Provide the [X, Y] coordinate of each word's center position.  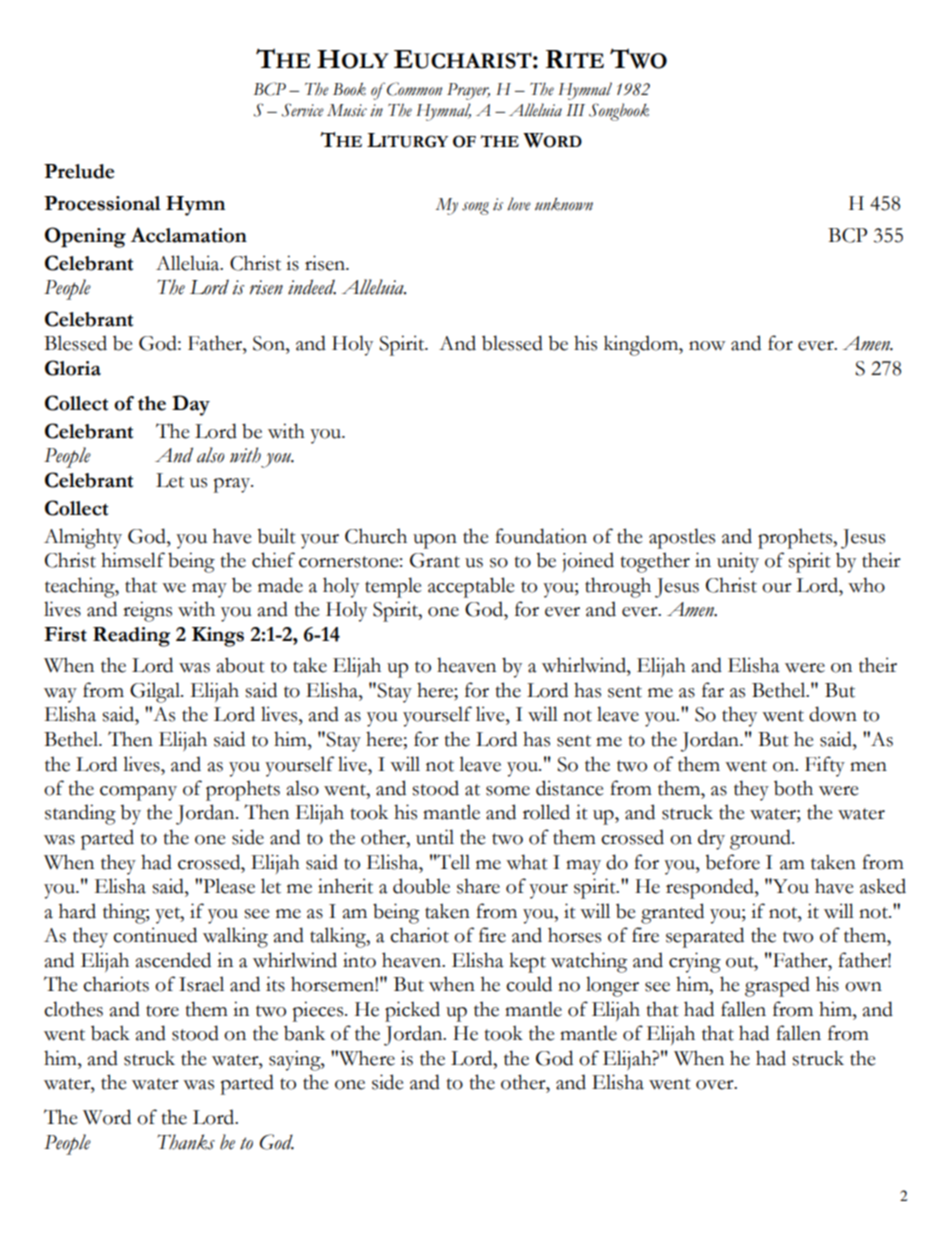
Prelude [79, 171]
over [716, 1085]
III [575, 110]
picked [412, 1011]
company [138, 793]
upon [435, 541]
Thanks [186, 1142]
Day [191, 405]
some [508, 791]
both [793, 788]
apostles [682, 538]
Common [414, 89]
